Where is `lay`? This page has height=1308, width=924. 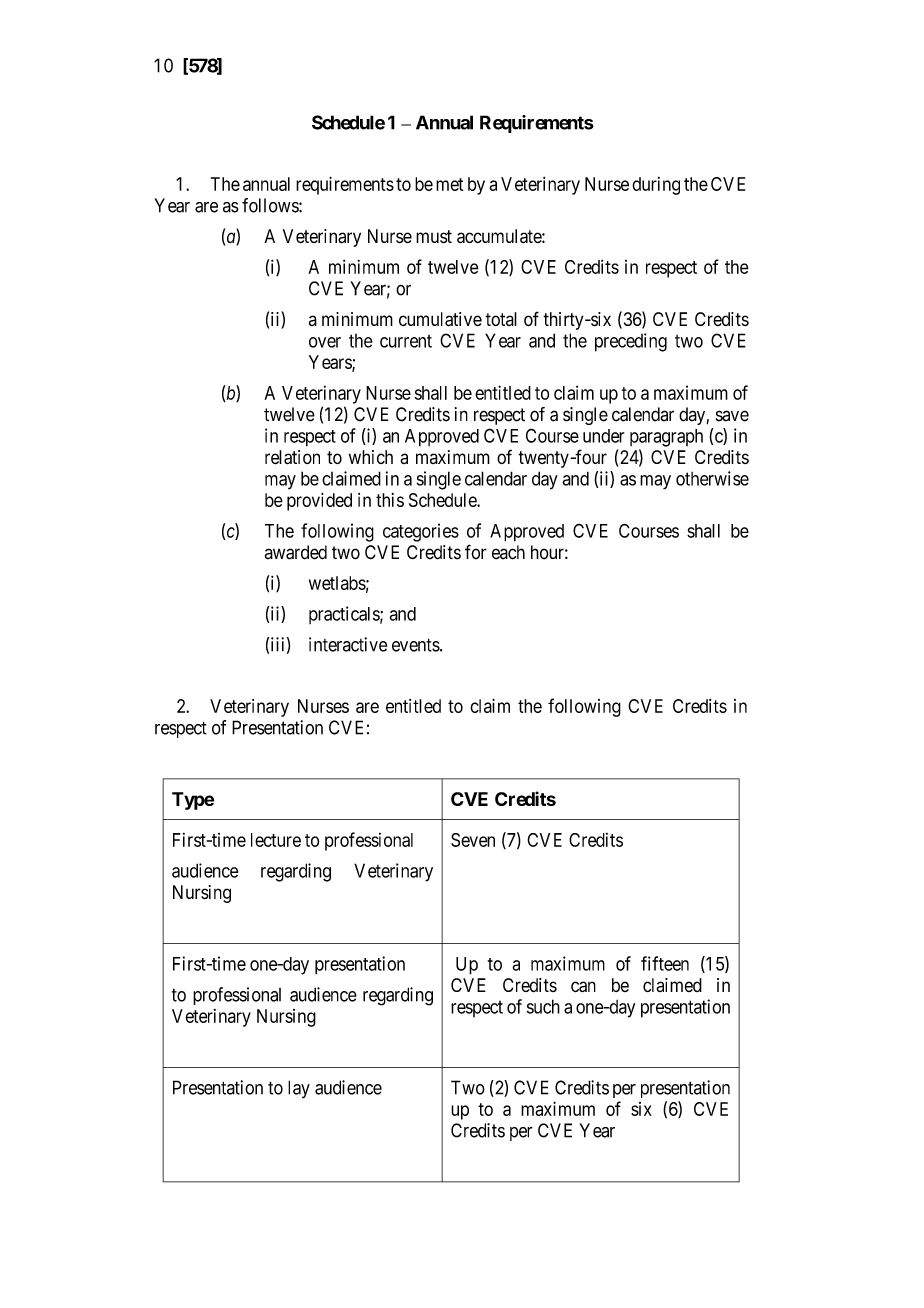 lay is located at coordinates (299, 1089).
